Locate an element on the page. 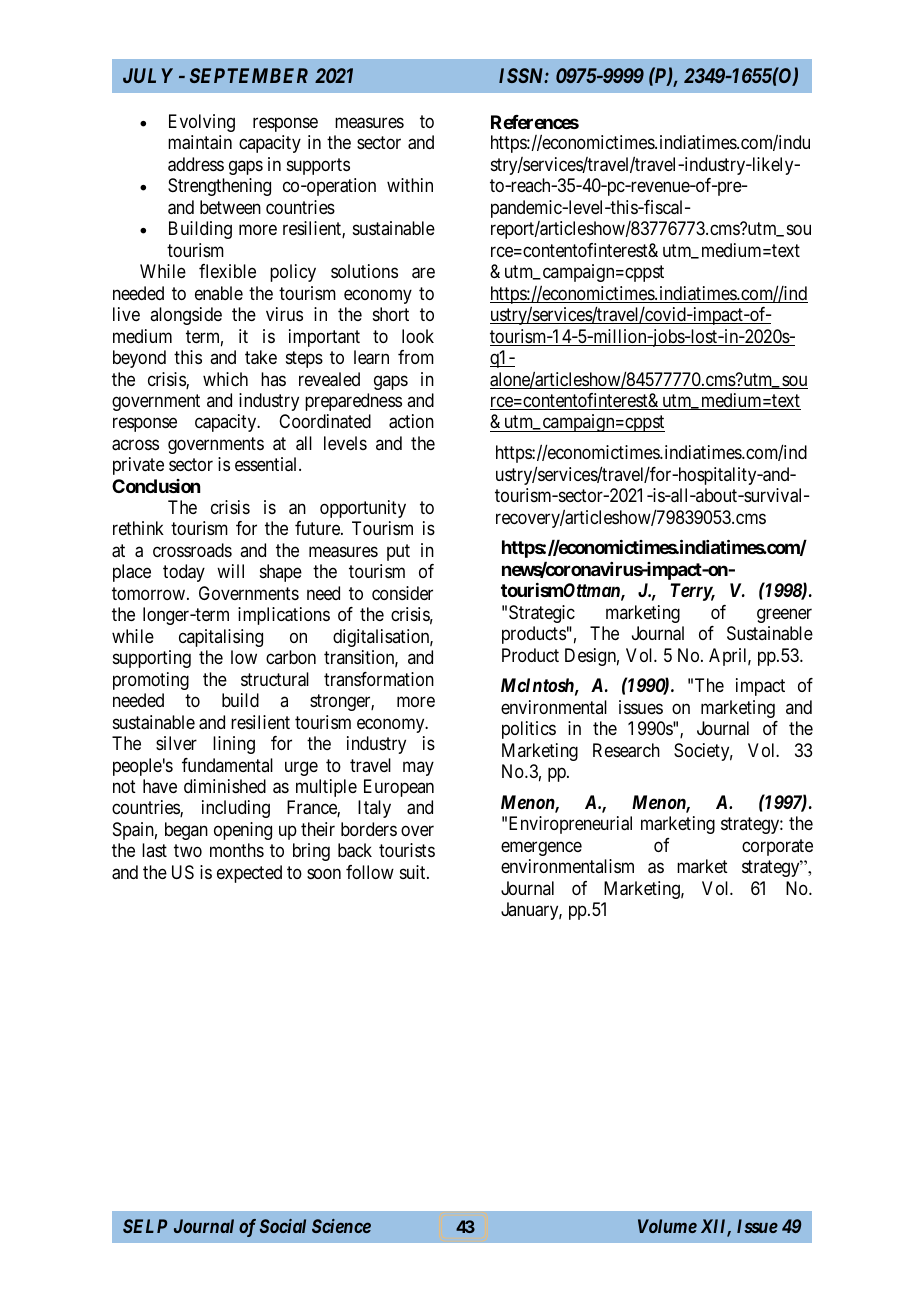  began is located at coordinates (186, 831).
